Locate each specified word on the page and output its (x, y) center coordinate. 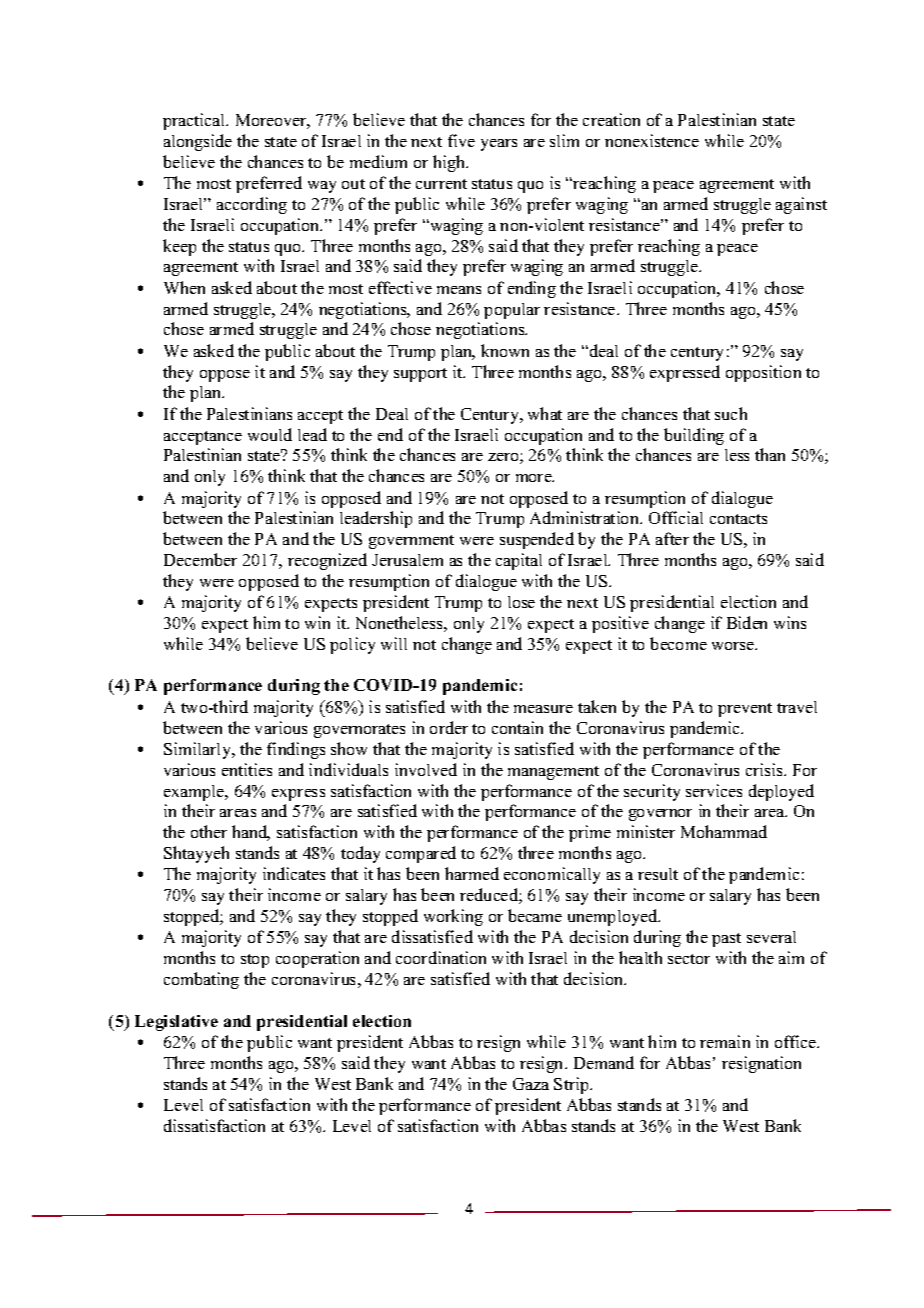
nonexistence (652, 140)
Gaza (531, 1084)
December (200, 559)
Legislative (176, 1023)
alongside (198, 142)
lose (521, 602)
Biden (747, 622)
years (499, 145)
